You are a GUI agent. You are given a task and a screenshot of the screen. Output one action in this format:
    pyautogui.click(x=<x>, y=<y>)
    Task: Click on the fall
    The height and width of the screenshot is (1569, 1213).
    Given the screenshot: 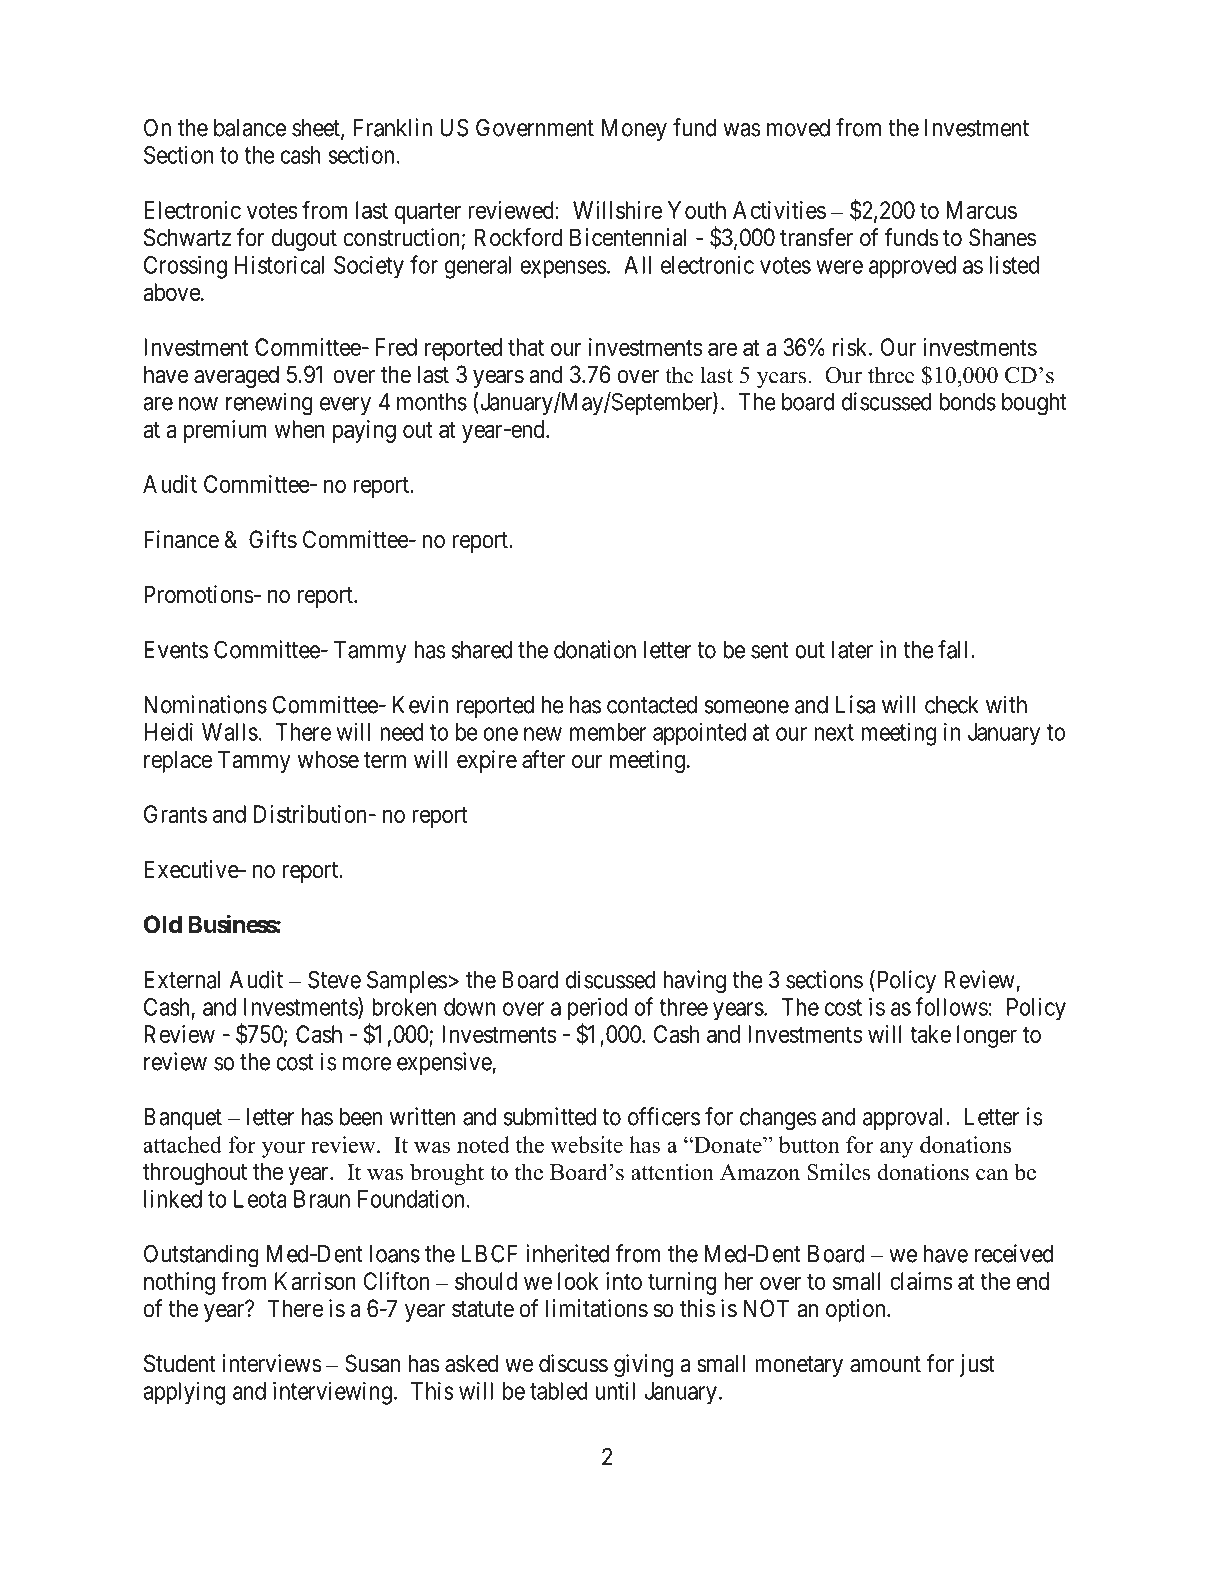 What is the action you would take?
    pyautogui.click(x=955, y=649)
